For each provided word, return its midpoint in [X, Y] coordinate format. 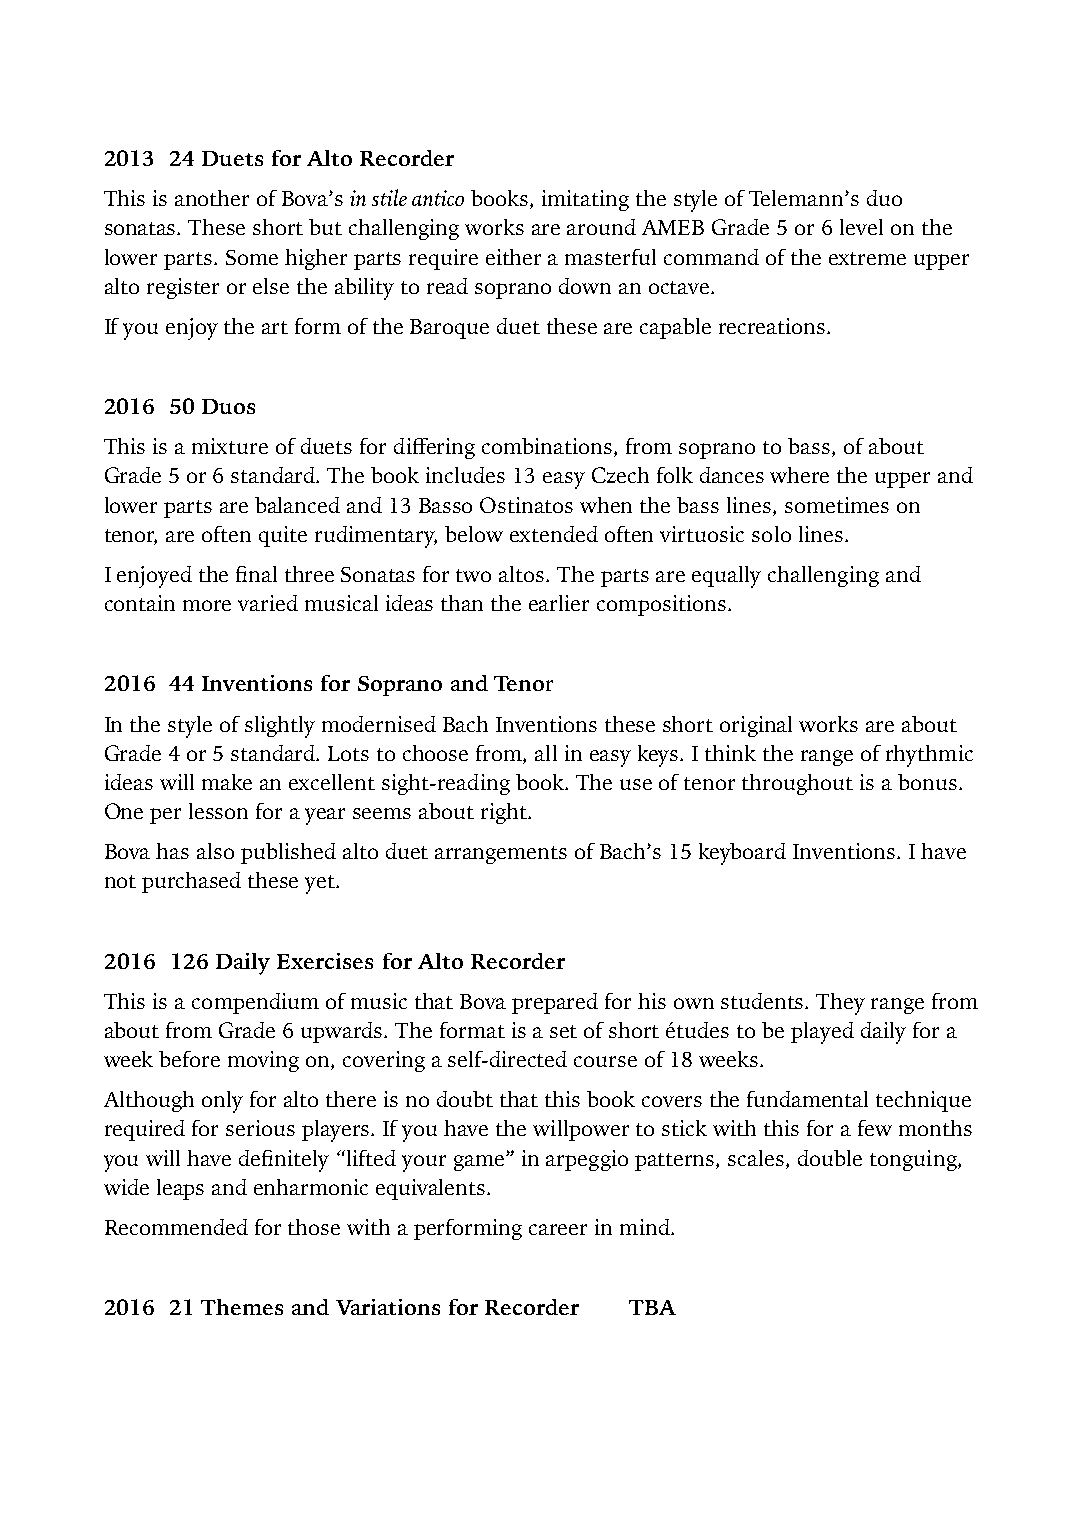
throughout [797, 784]
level [861, 227]
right [505, 813]
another [212, 198]
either [513, 257]
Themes [242, 1307]
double [830, 1158]
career [558, 1229]
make [227, 782]
